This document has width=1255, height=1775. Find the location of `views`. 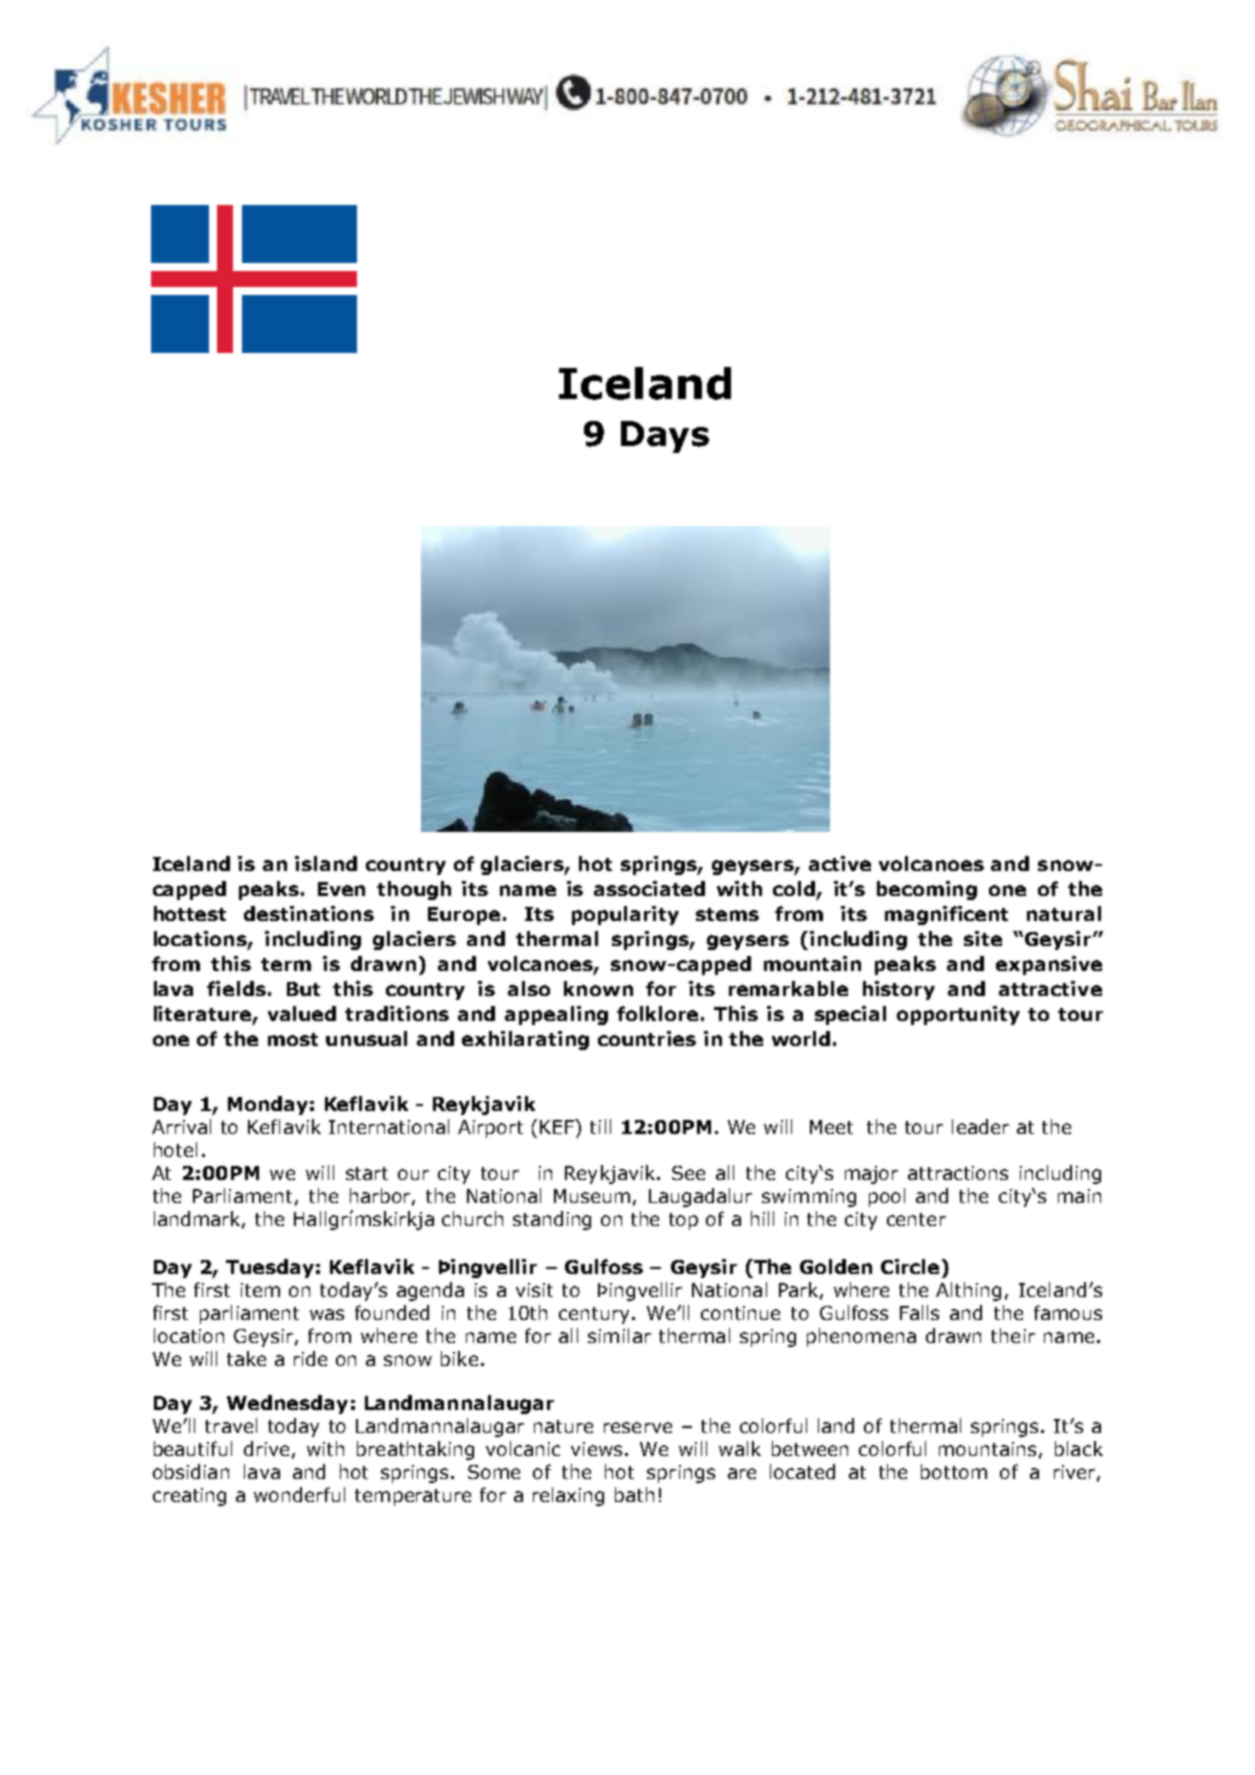

views is located at coordinates (596, 1449).
